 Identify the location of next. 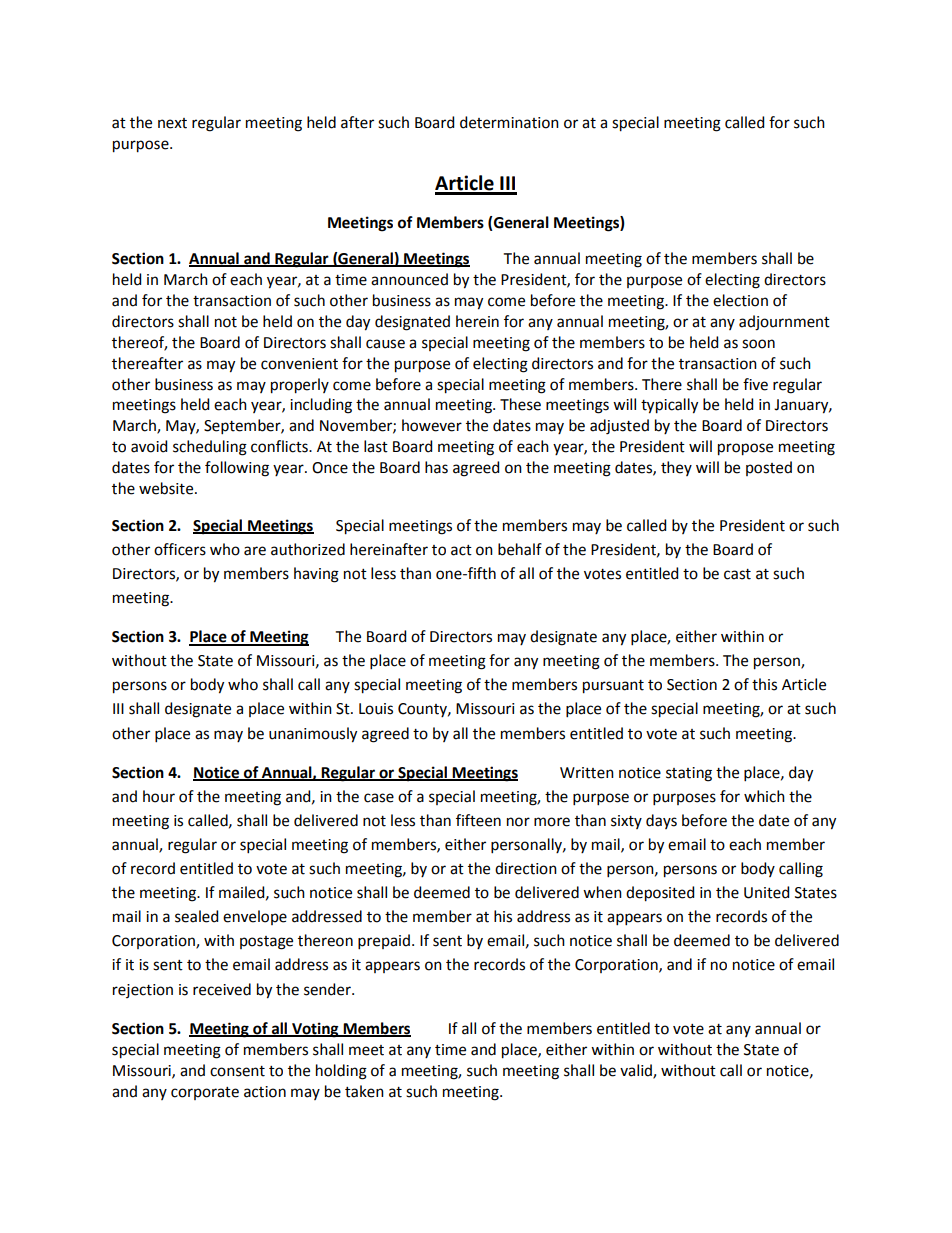
(172, 123).
